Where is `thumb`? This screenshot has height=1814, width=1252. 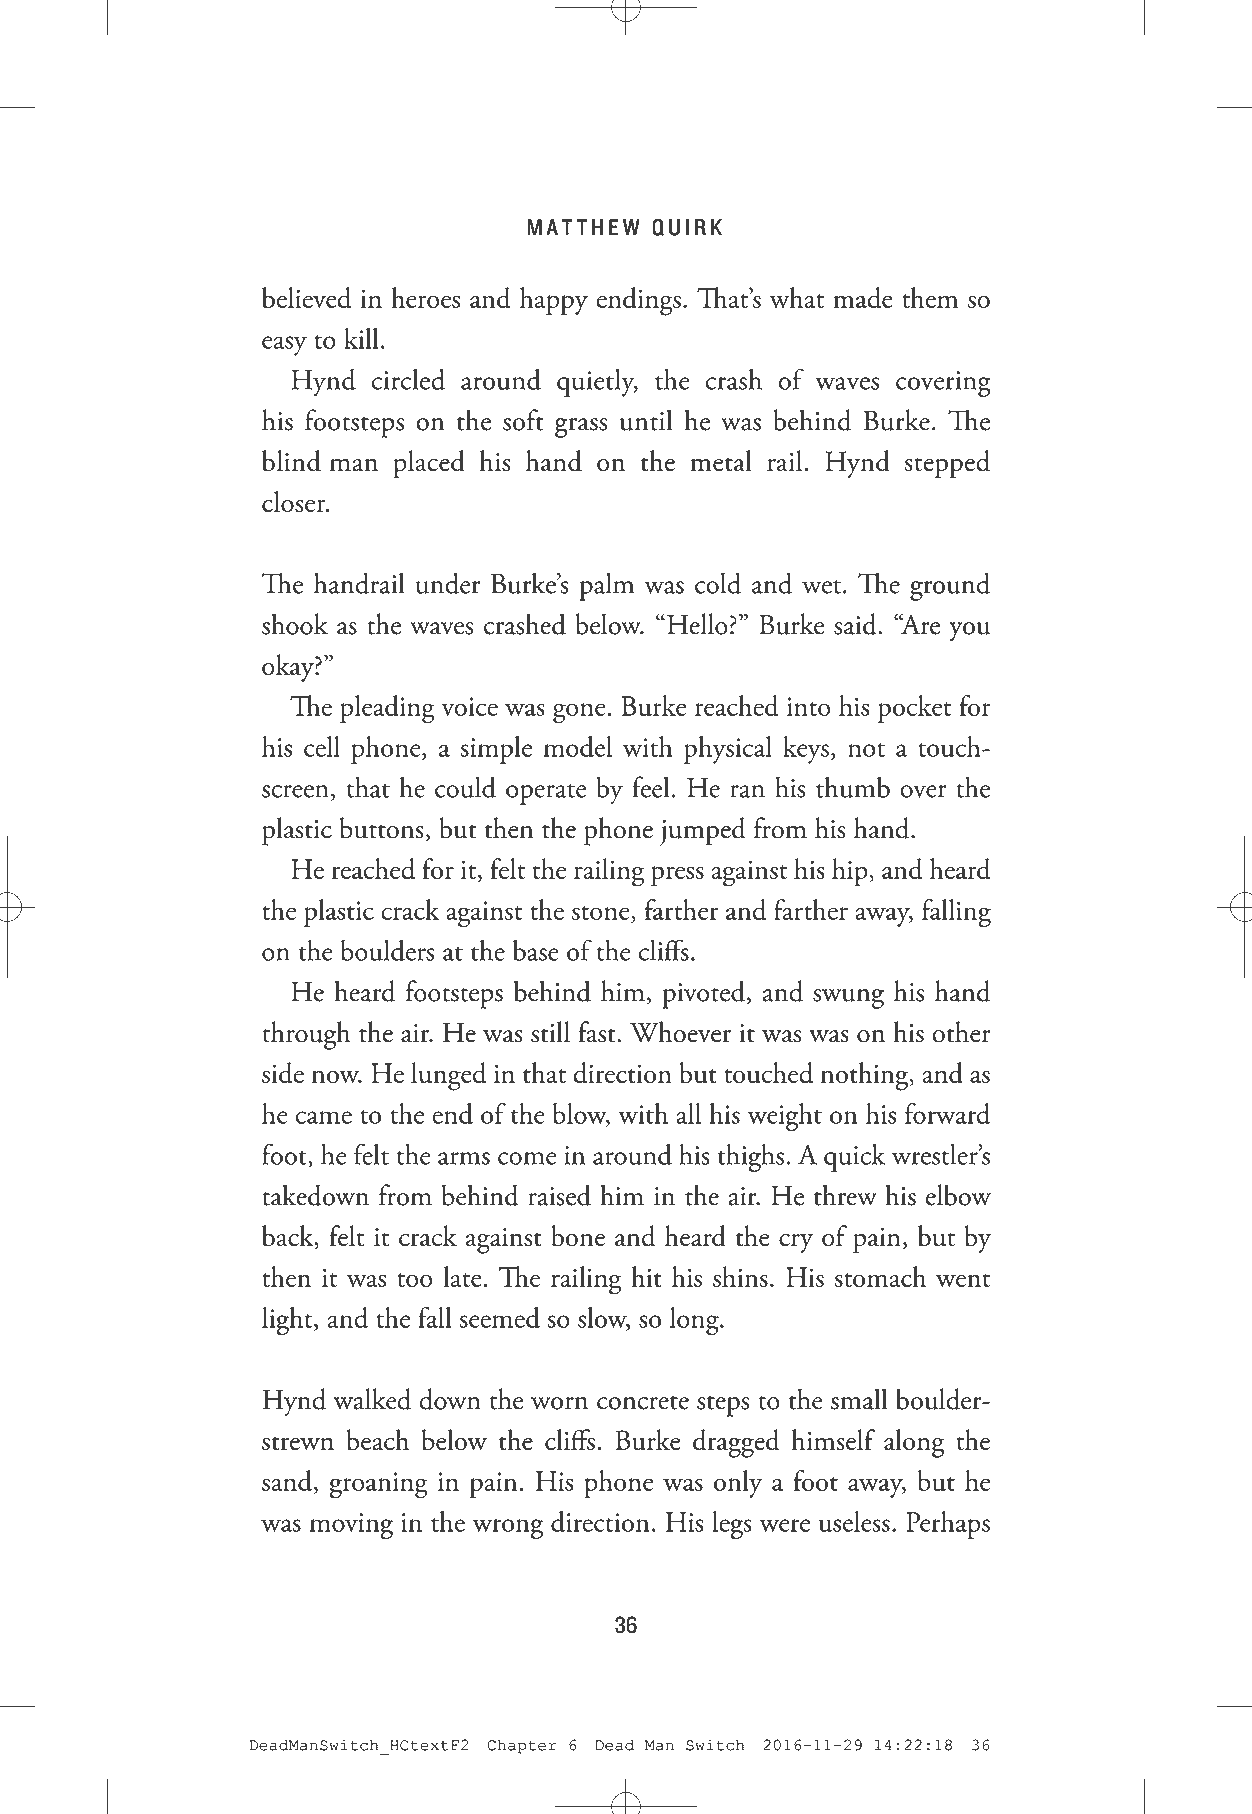
thumb is located at coordinates (853, 787).
